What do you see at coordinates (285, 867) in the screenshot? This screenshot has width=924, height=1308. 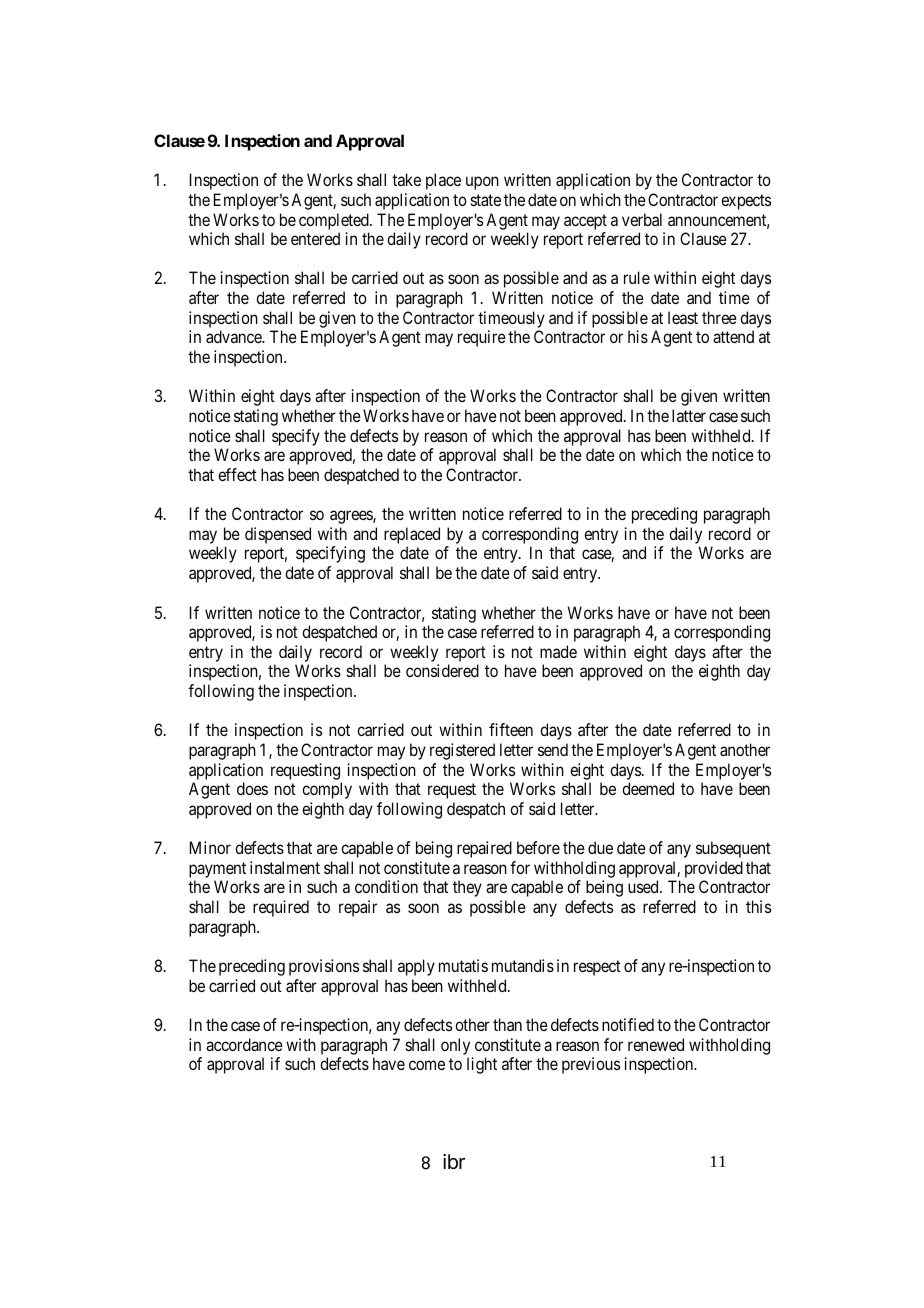 I see `instalment` at bounding box center [285, 867].
